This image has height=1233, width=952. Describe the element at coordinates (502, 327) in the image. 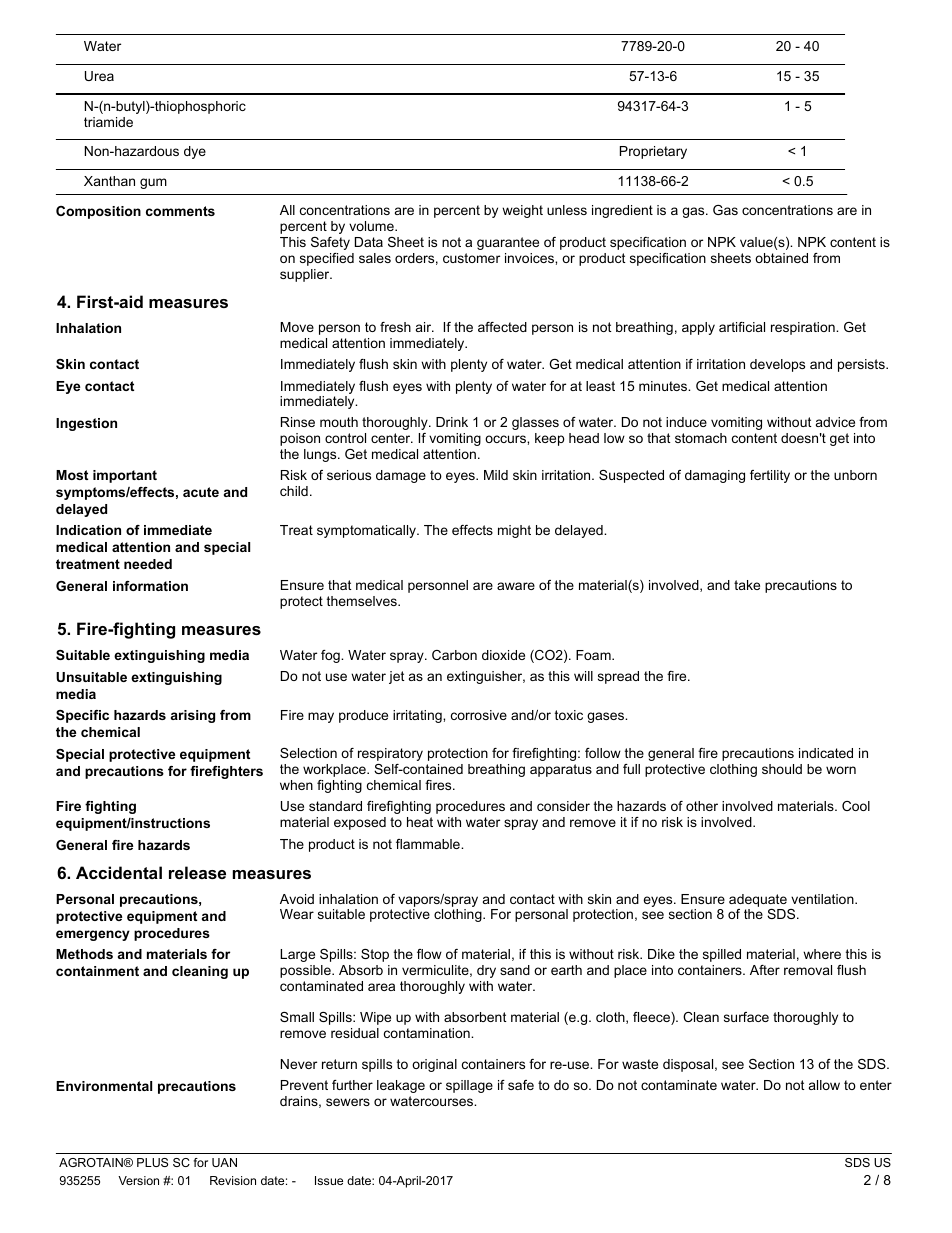

I see `affected` at that location.
